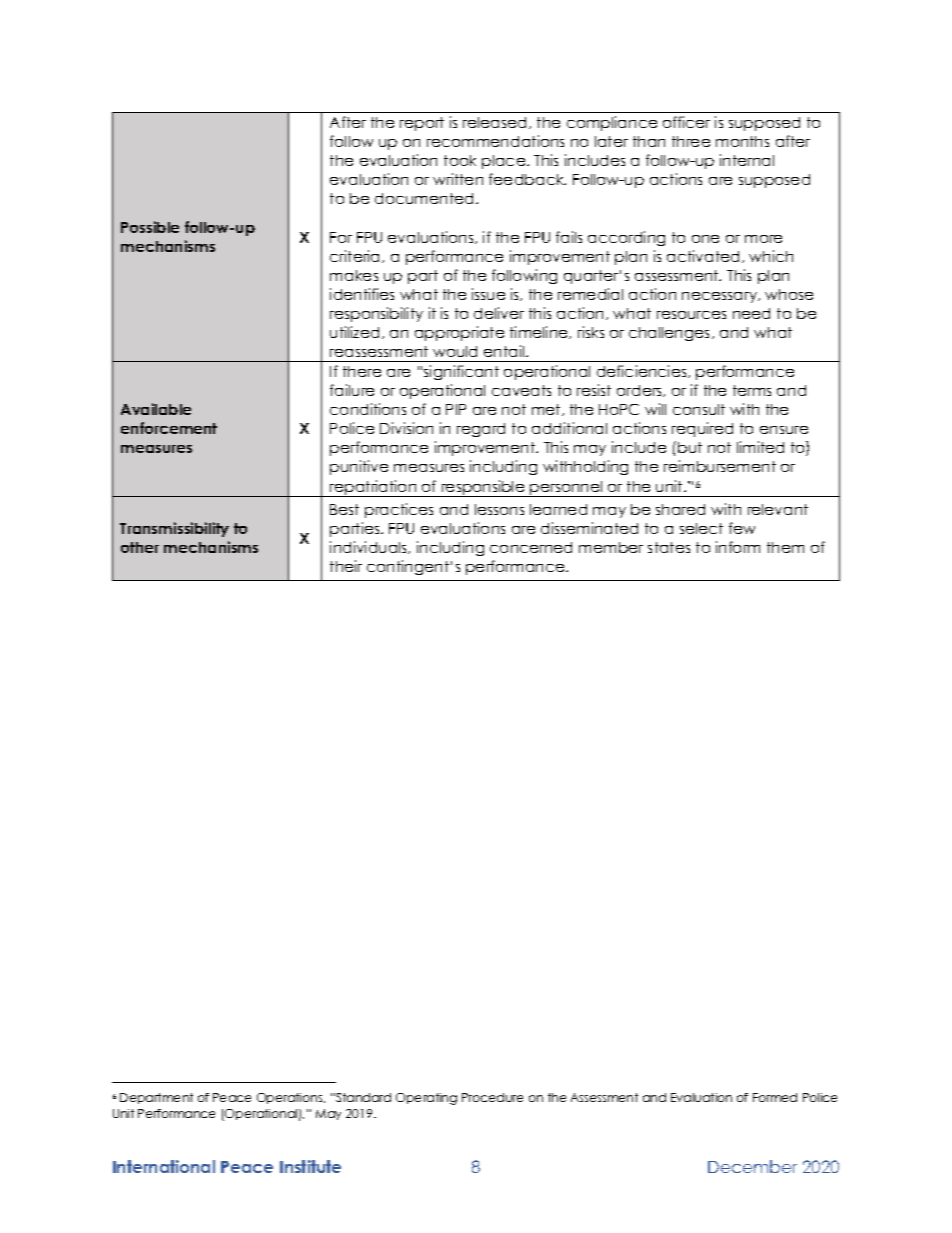 The image size is (952, 1233). Describe the element at coordinates (164, 1166) in the document. I see `International` at that location.
